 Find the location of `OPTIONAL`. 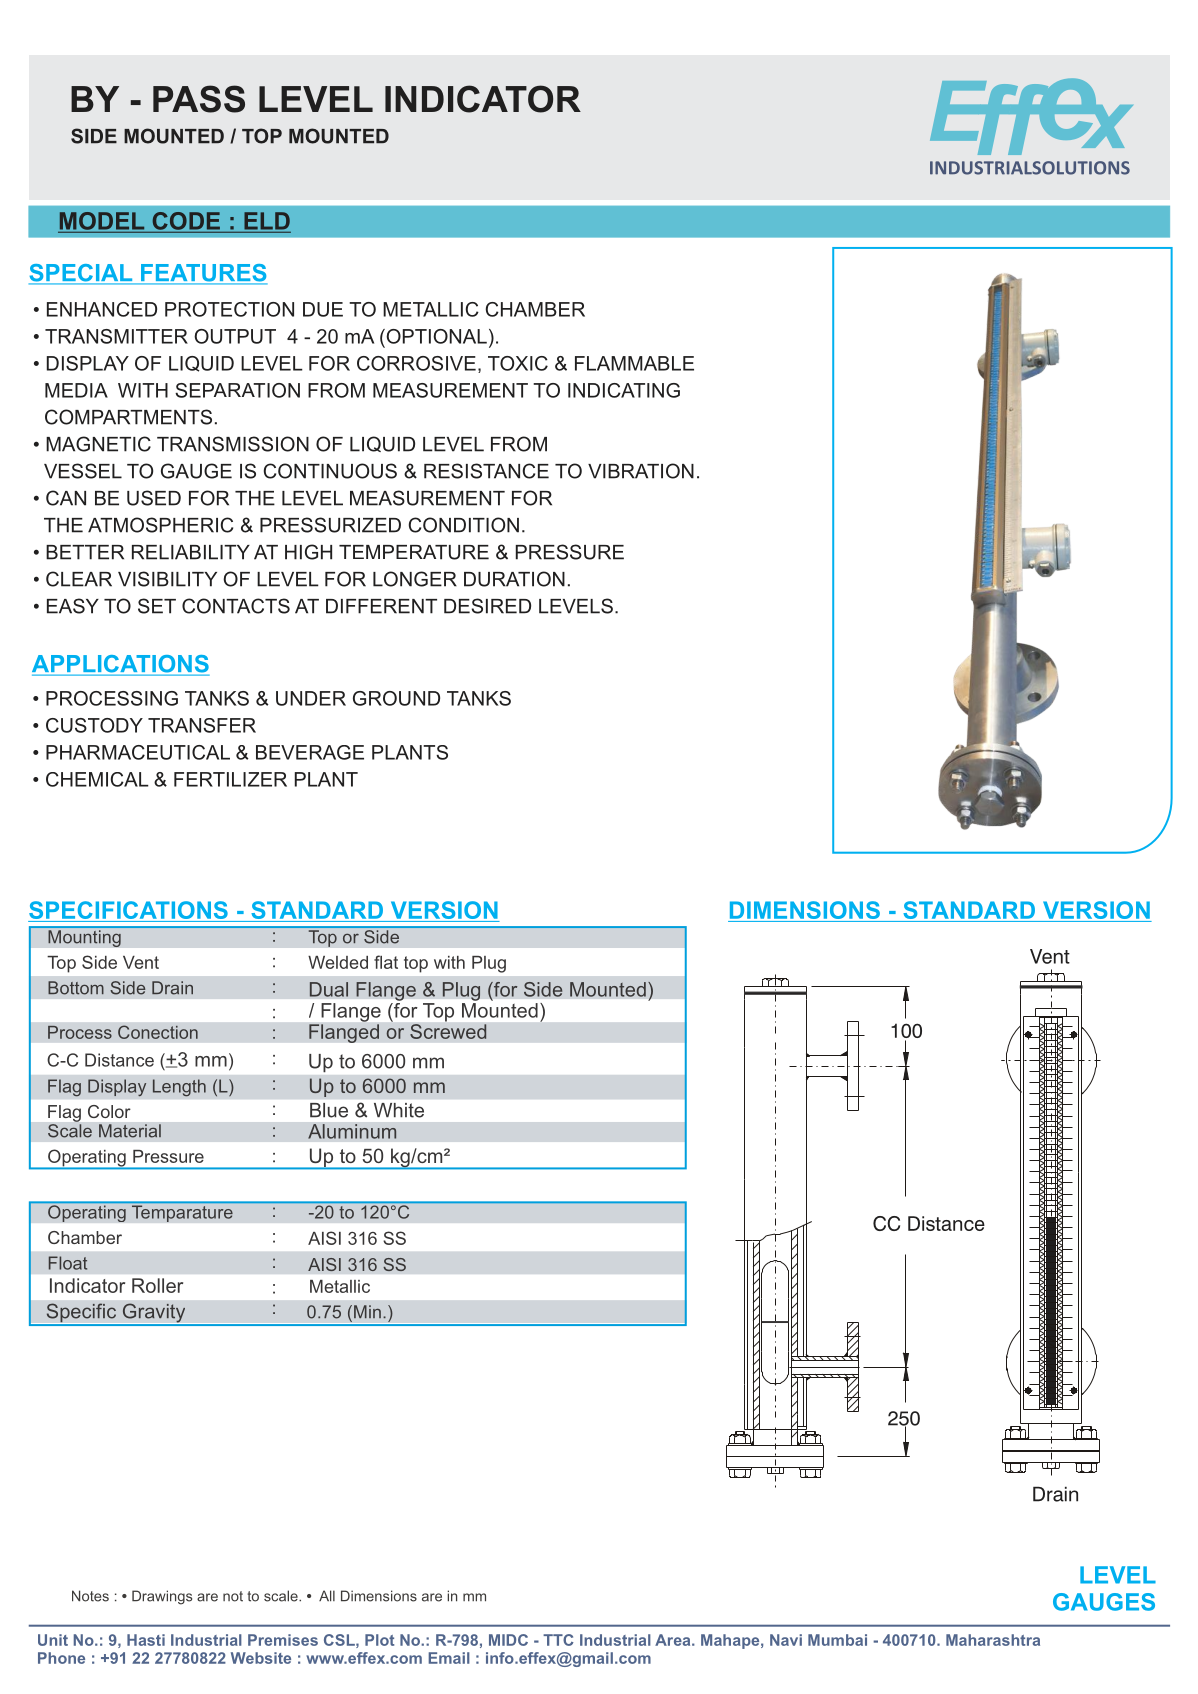

OPTIONAL is located at coordinates (435, 336).
